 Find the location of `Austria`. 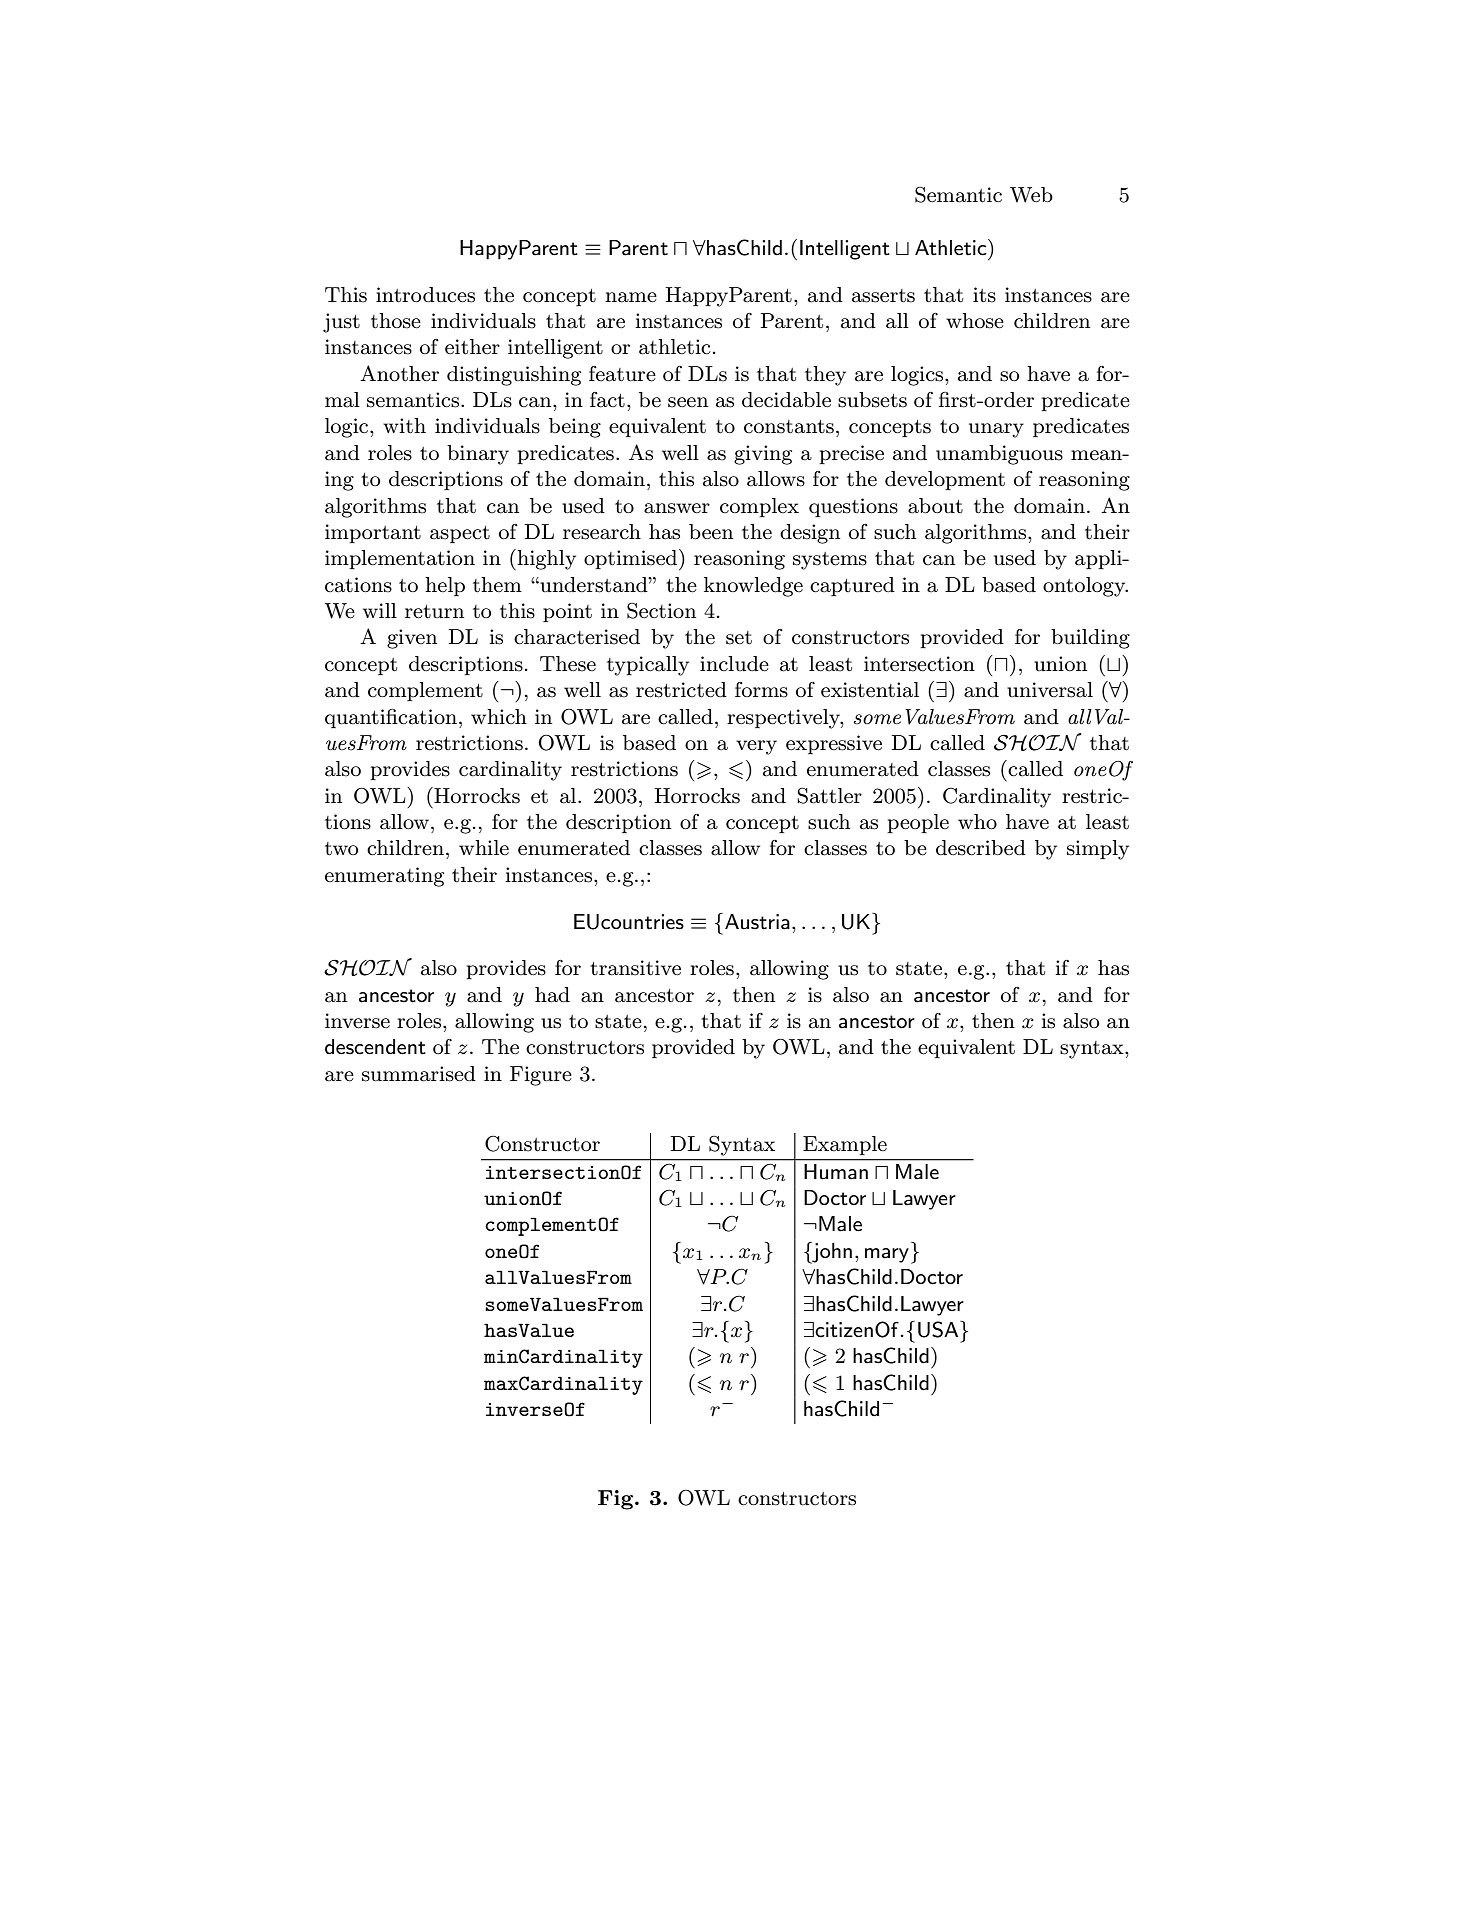

Austria is located at coordinates (757, 922).
